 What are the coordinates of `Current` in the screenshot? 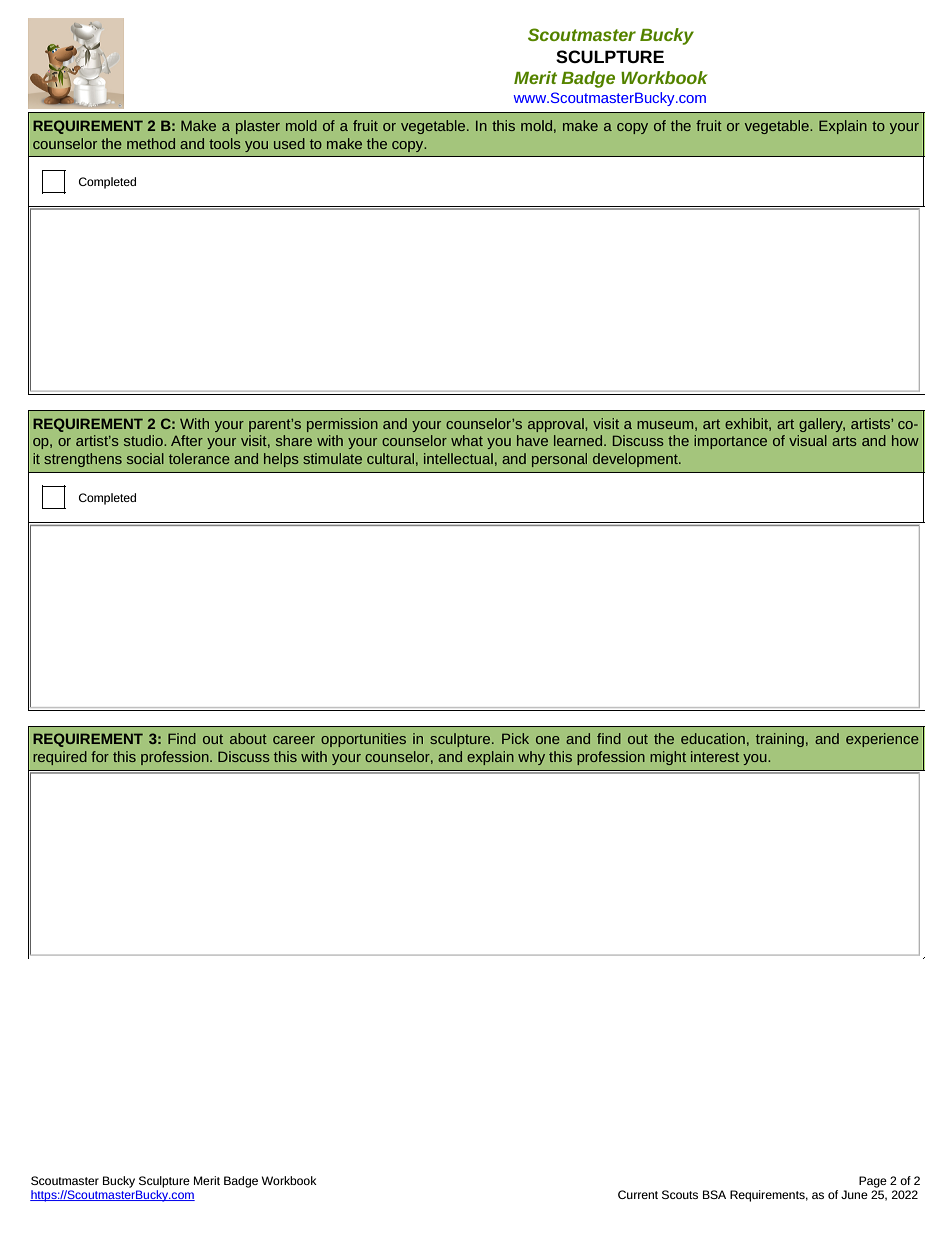 It's located at (638, 1194).
